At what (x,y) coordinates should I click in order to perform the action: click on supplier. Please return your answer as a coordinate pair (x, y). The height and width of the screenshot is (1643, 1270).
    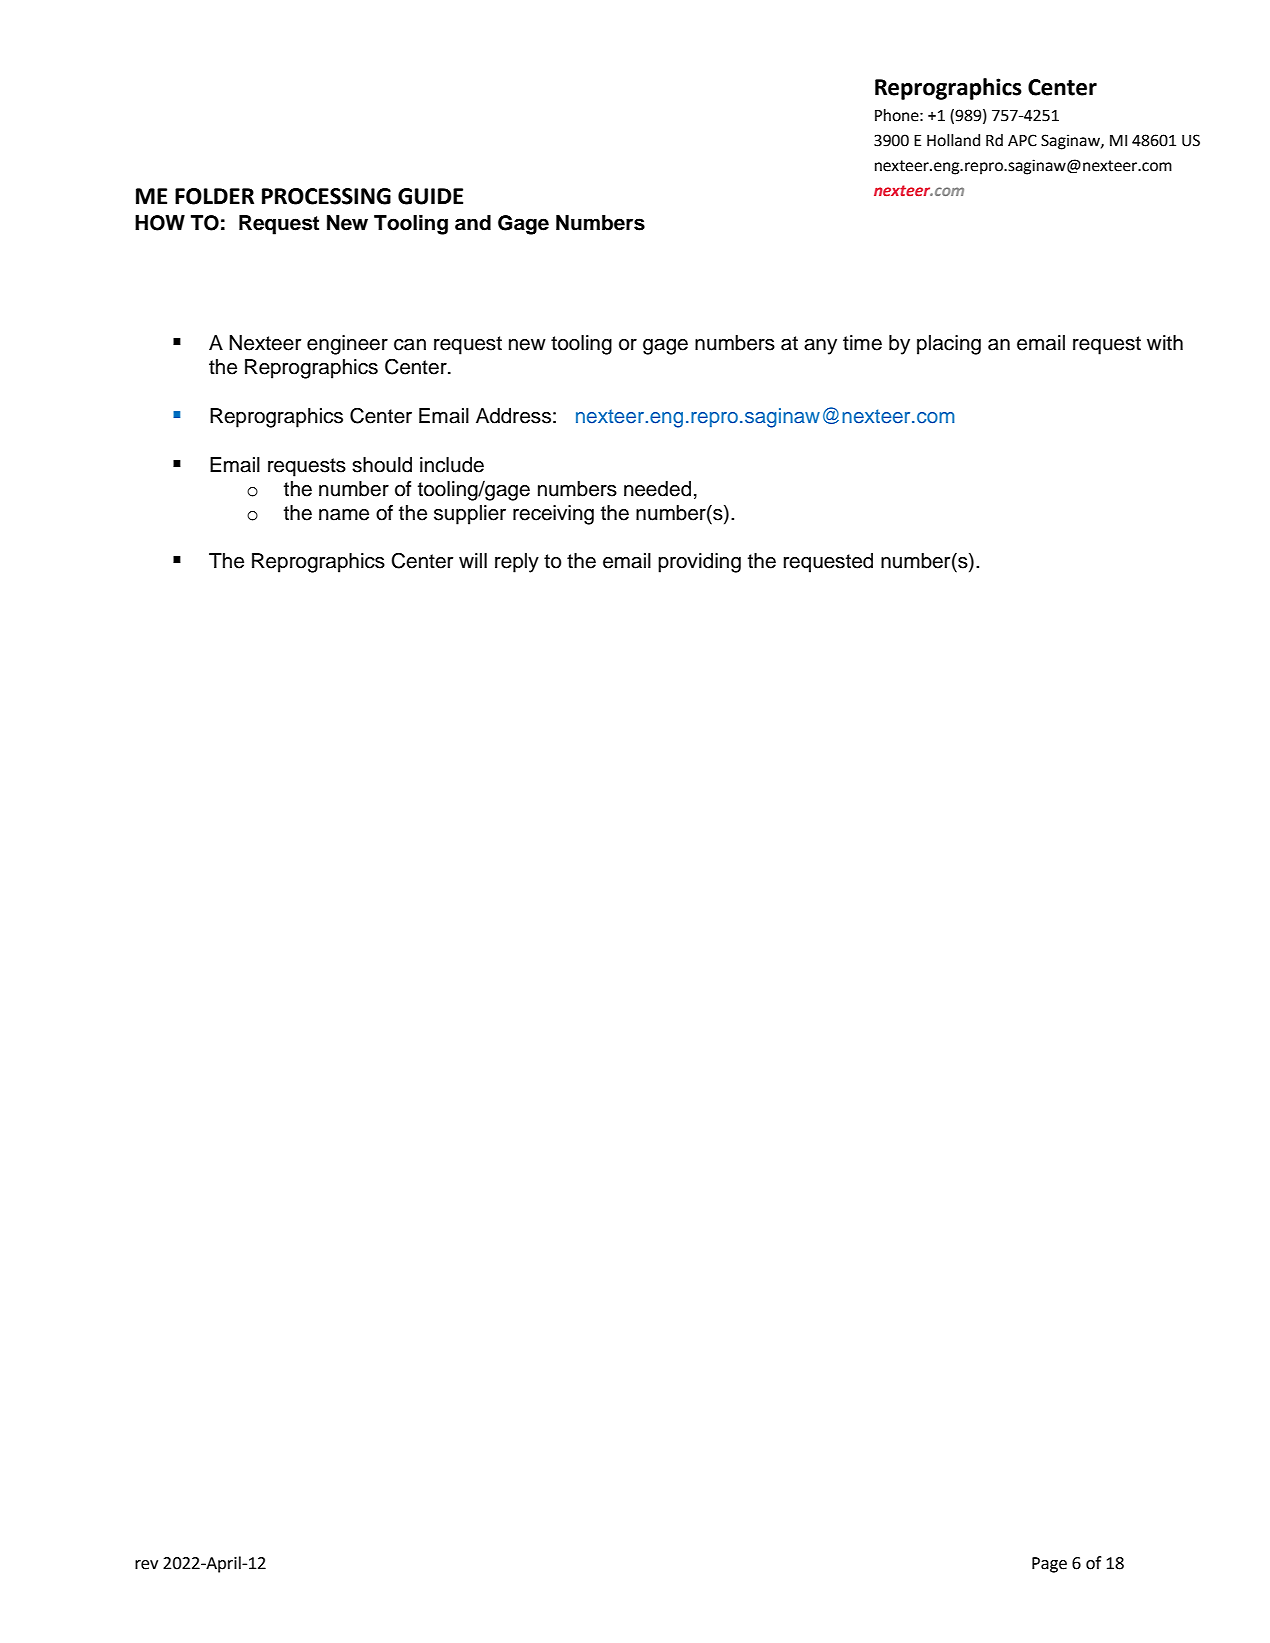
    Looking at the image, I should click on (470, 515).
